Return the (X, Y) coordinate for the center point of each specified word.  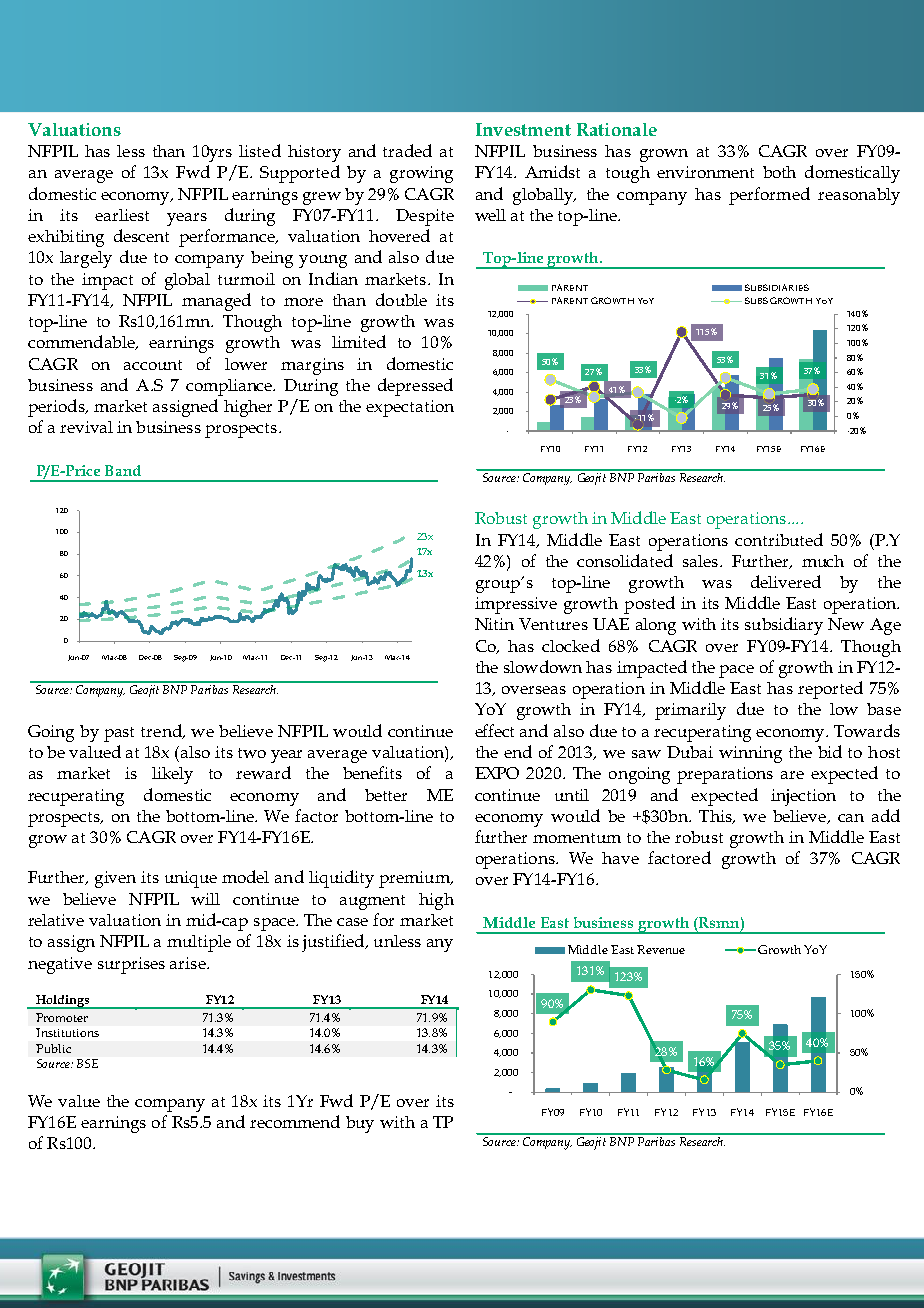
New (846, 624)
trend (162, 731)
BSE (87, 1063)
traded (407, 150)
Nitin (494, 624)
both (779, 172)
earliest (122, 215)
